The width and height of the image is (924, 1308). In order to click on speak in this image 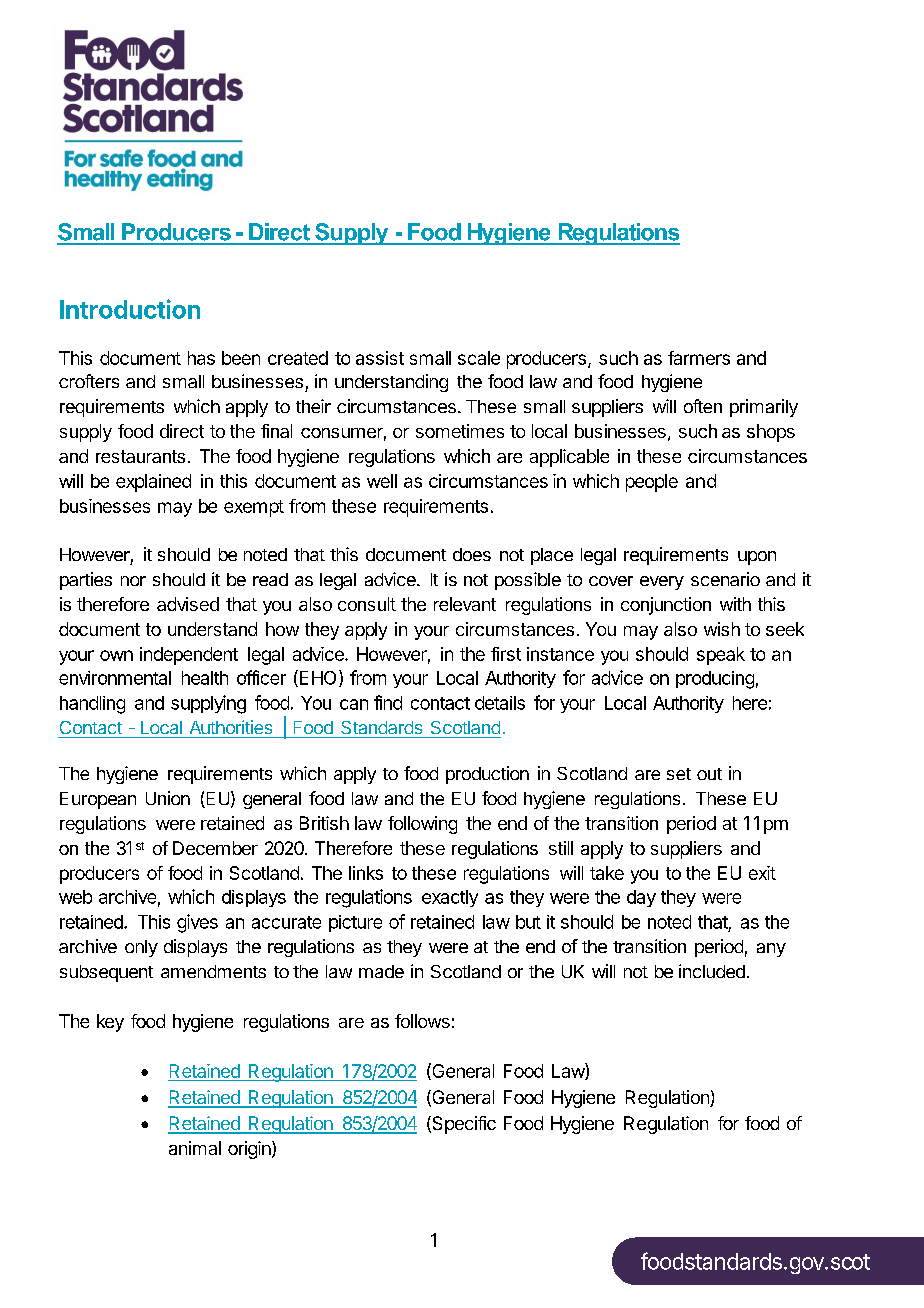, I will do `click(721, 656)`.
